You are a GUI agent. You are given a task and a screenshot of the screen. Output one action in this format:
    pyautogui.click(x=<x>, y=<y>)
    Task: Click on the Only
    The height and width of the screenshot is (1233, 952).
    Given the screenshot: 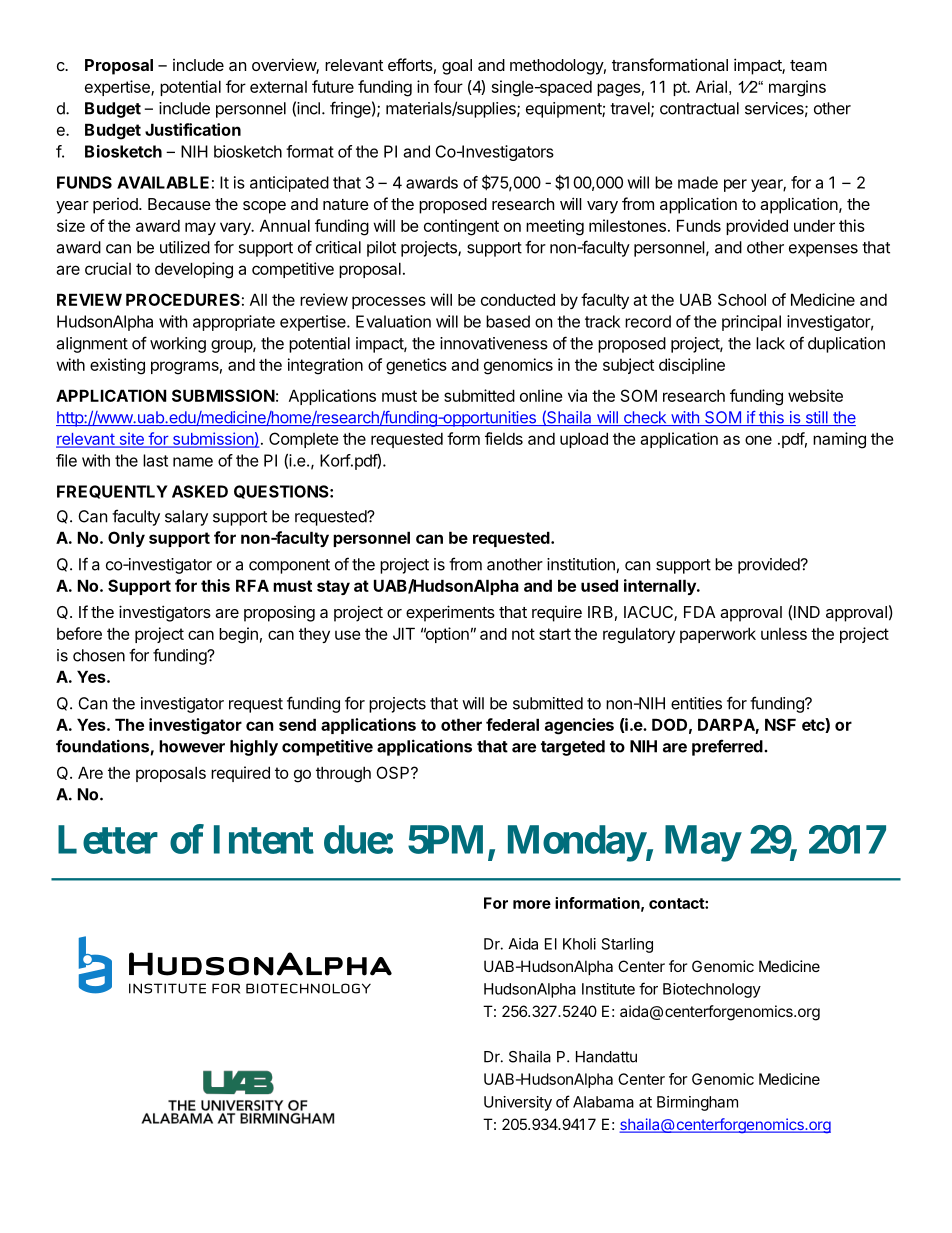 What is the action you would take?
    pyautogui.click(x=126, y=539)
